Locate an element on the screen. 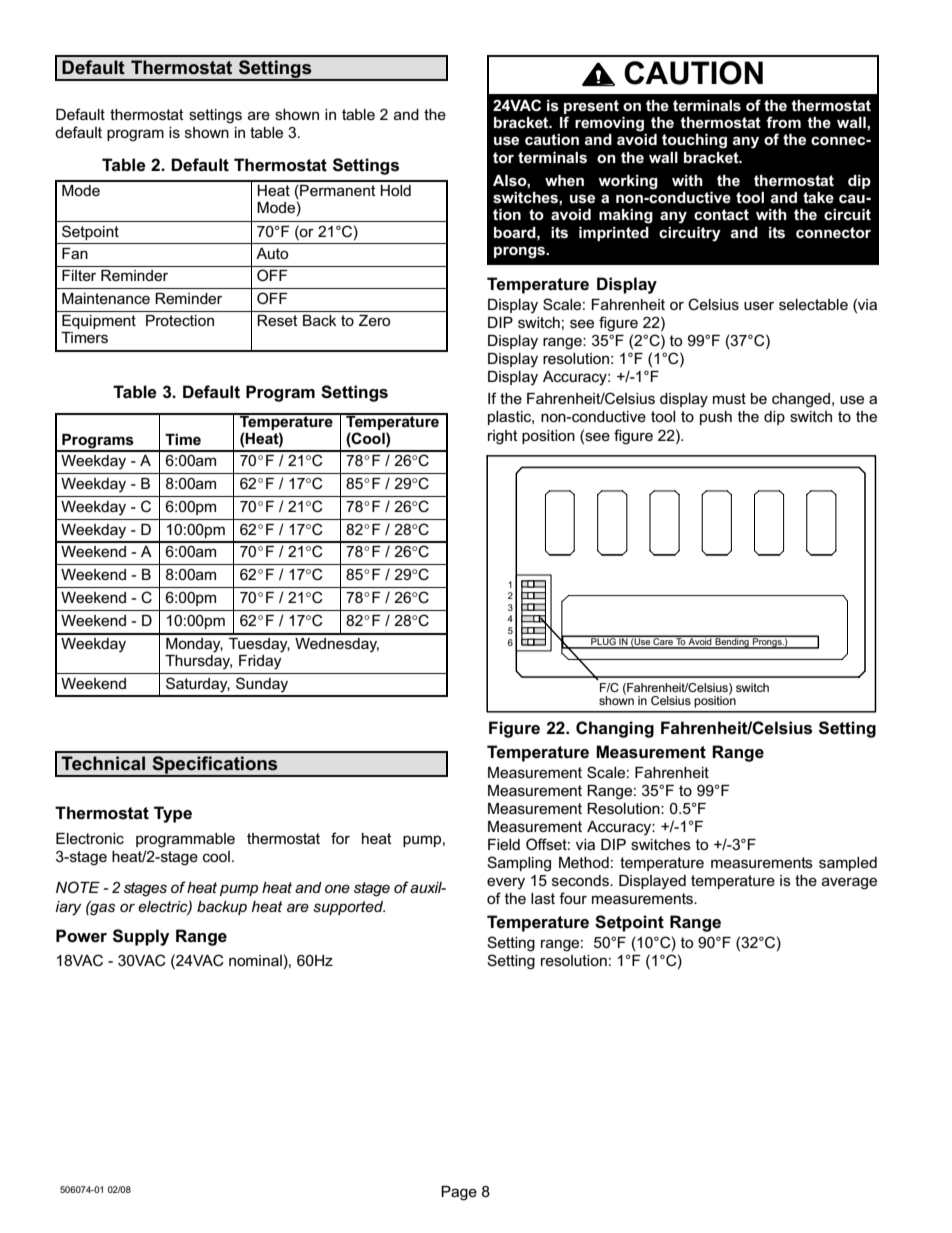  from is located at coordinates (783, 122).
